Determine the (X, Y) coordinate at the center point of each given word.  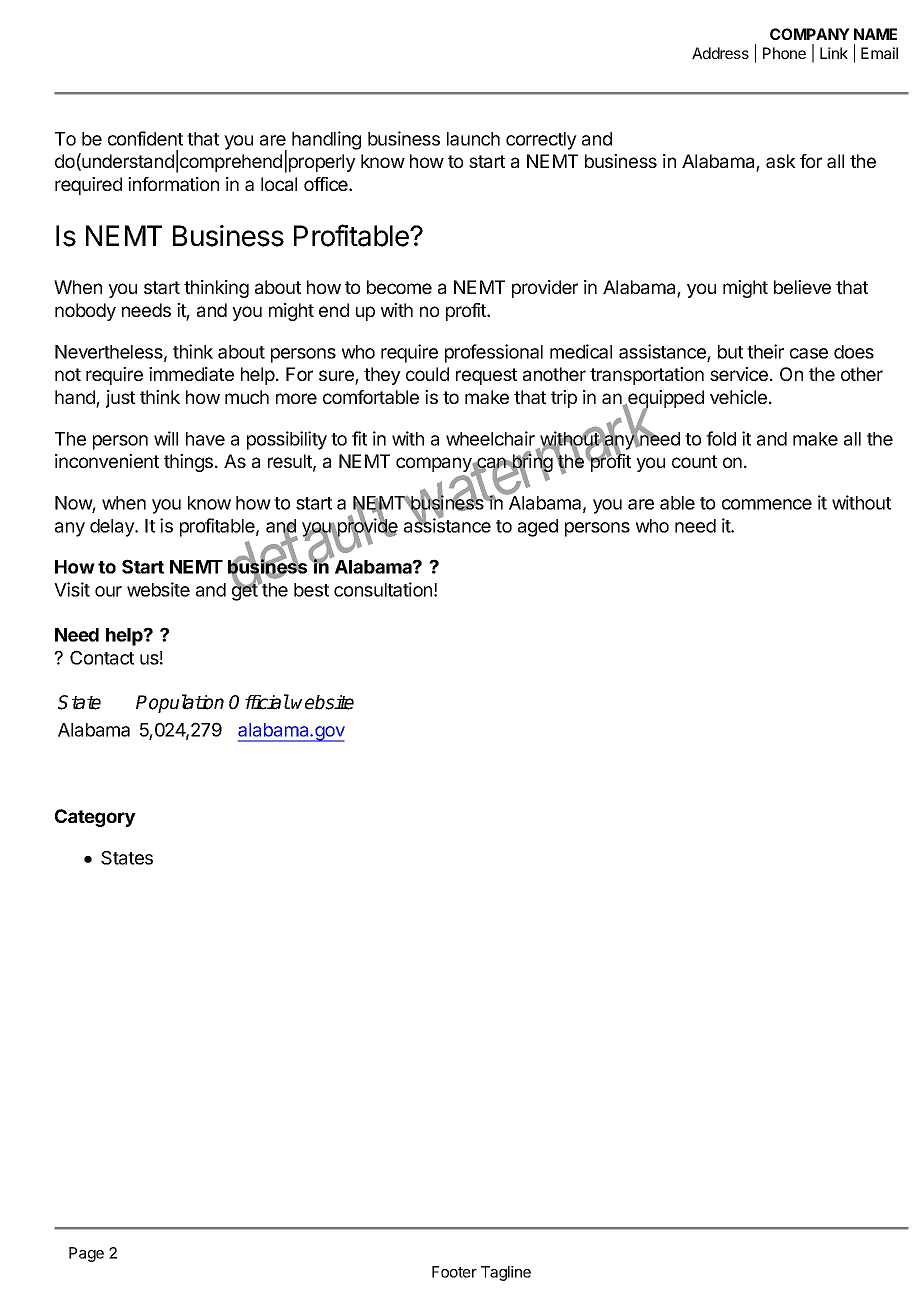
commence (767, 504)
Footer (454, 1272)
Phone (784, 53)
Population (180, 703)
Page (86, 1254)
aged (538, 528)
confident (145, 138)
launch (473, 139)
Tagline (506, 1273)
